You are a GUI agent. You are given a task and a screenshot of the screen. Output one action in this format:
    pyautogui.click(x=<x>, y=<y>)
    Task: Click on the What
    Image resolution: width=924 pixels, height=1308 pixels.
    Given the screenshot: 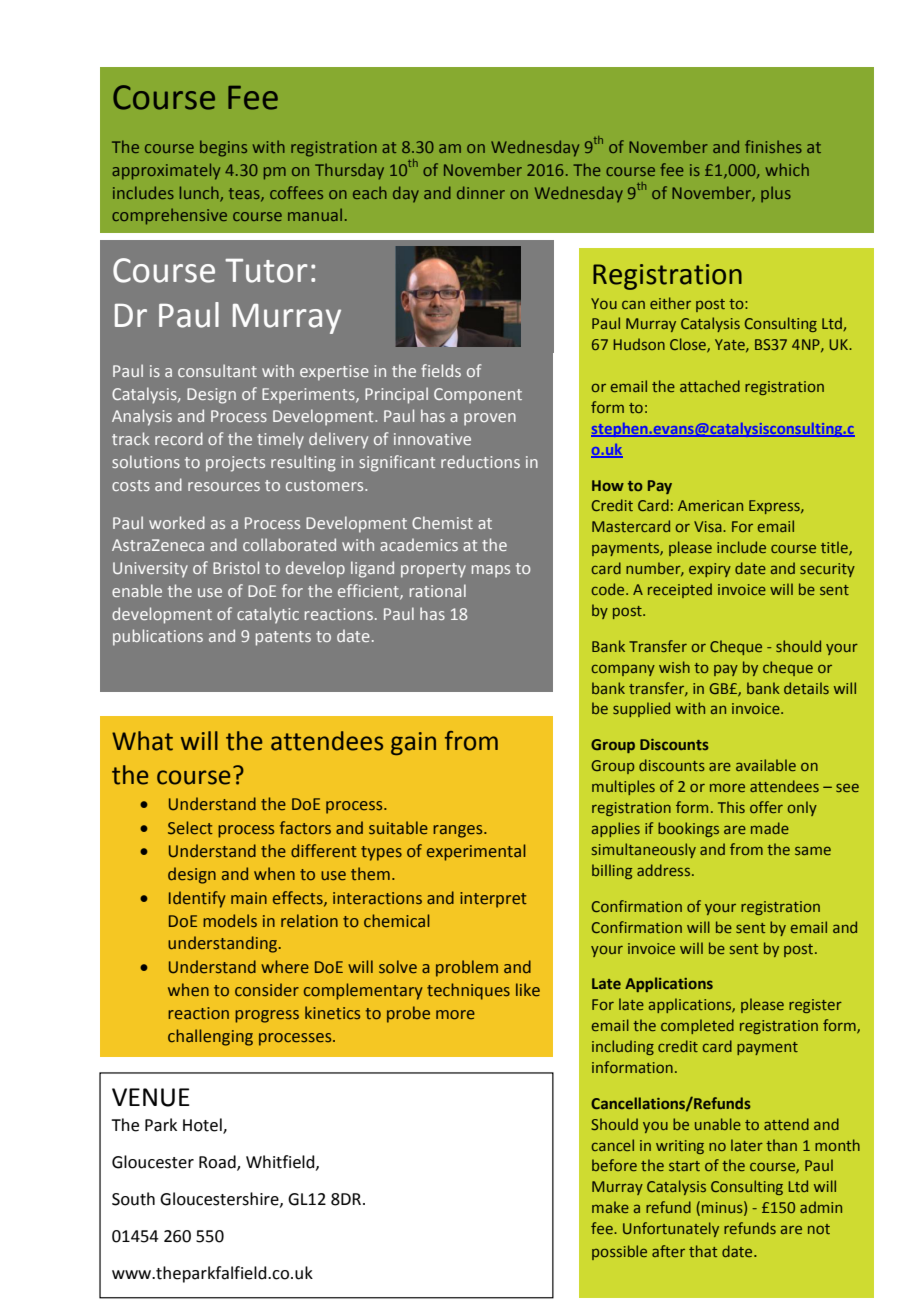 What is the action you would take?
    pyautogui.click(x=142, y=741)
